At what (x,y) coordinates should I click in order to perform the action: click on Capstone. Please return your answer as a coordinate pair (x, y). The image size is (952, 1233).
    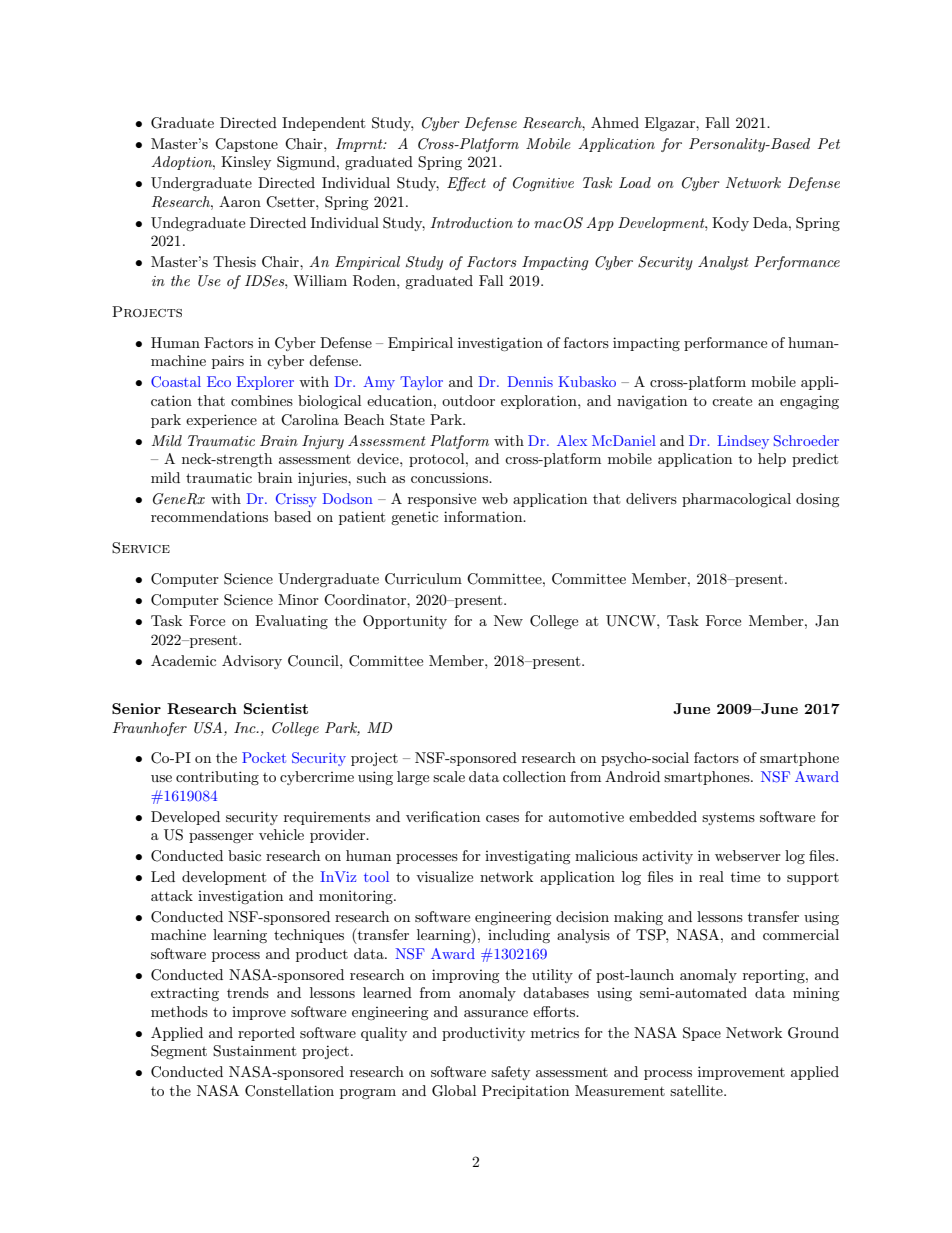
    Looking at the image, I should click on (246, 145).
